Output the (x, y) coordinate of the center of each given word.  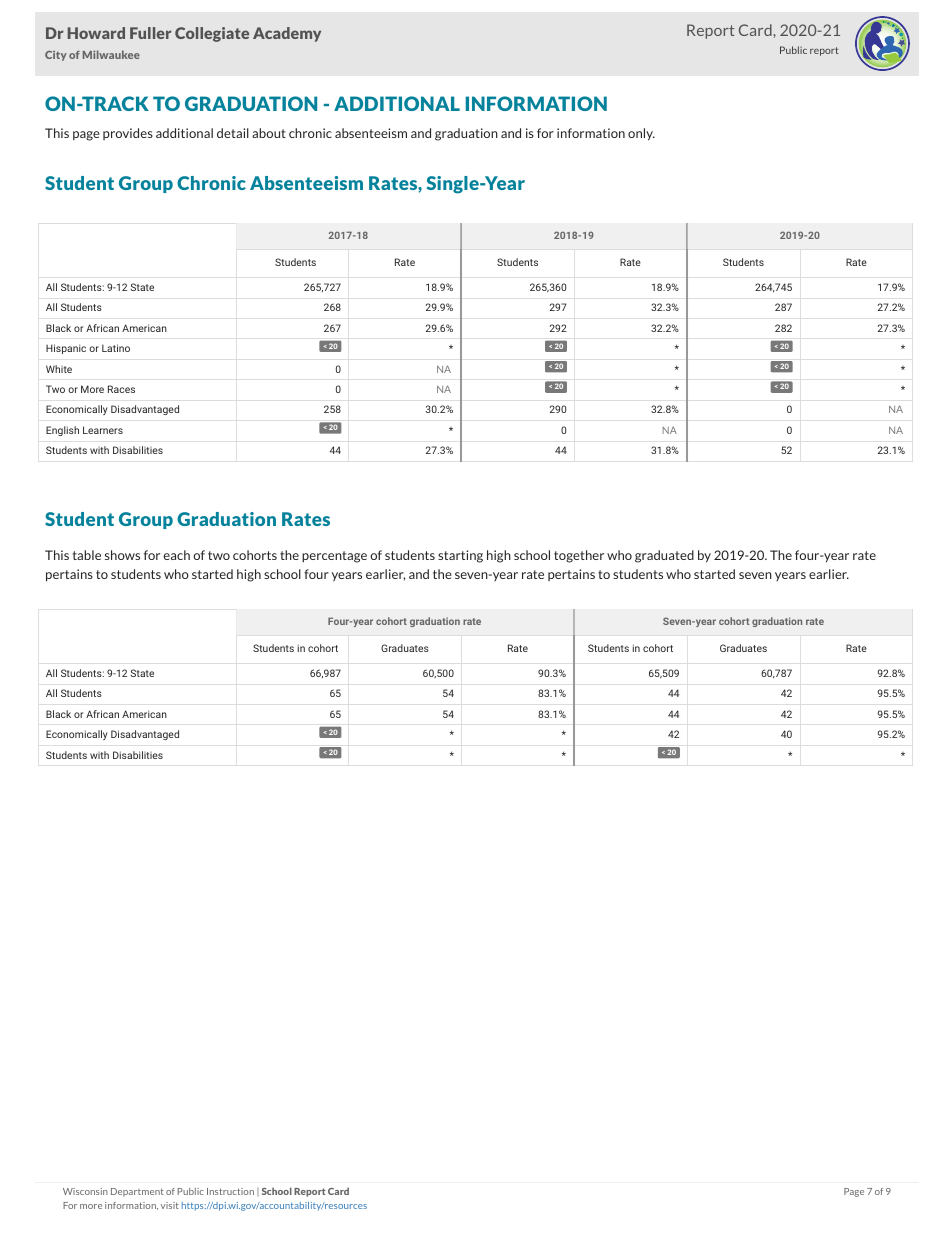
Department (137, 1192)
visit (170, 1205)
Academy (287, 34)
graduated (664, 556)
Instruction (230, 1191)
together (579, 556)
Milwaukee (111, 54)
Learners (103, 430)
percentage (334, 557)
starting (460, 556)
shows (122, 555)
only (641, 134)
